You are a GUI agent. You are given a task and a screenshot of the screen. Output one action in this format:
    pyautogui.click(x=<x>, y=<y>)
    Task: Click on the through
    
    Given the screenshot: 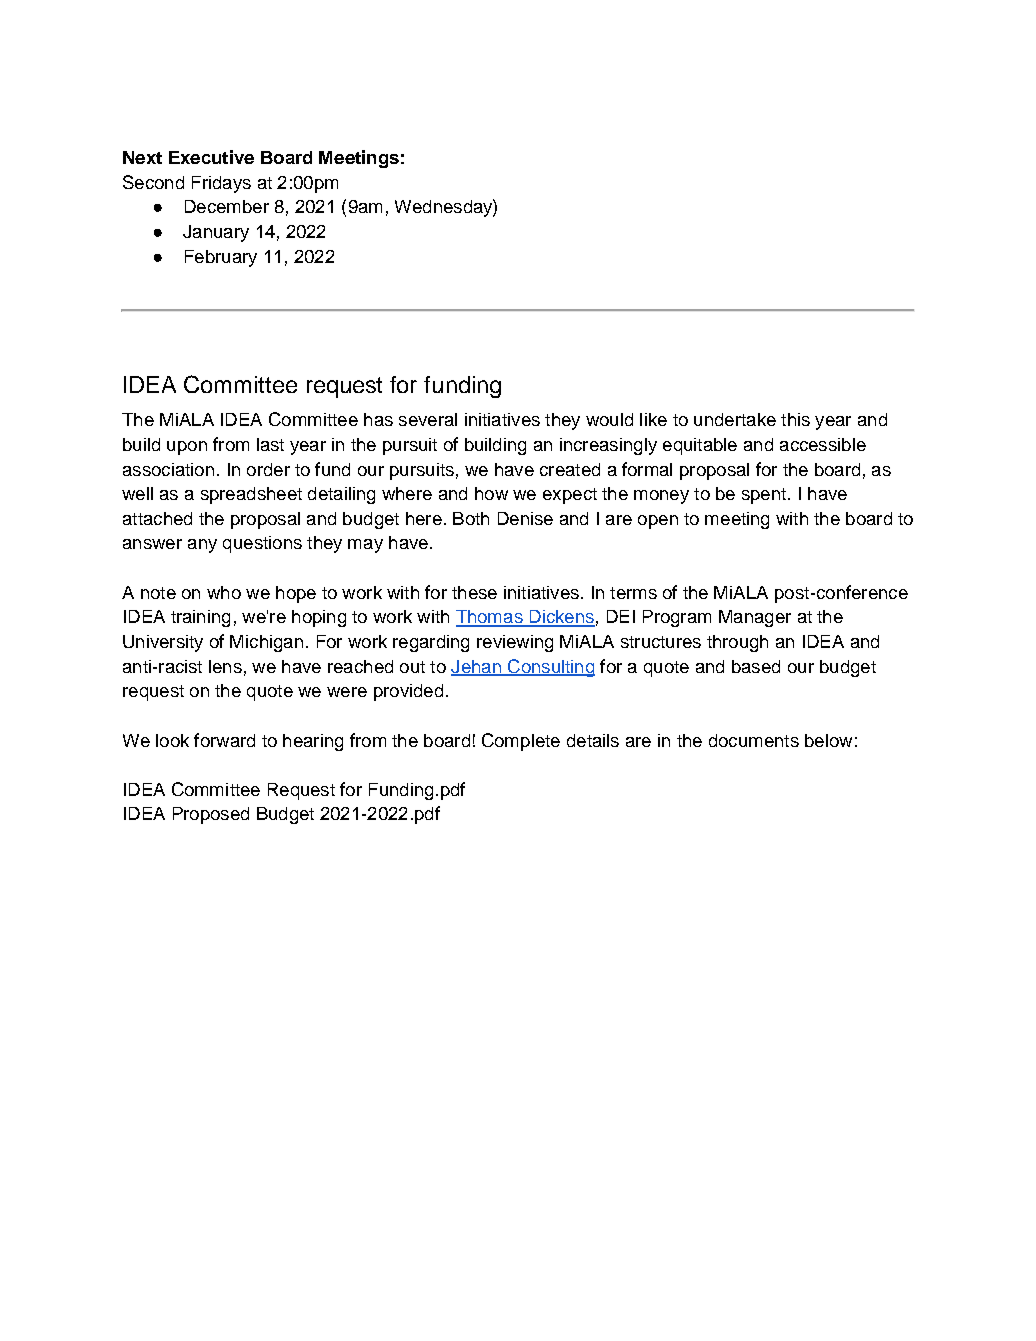 What is the action you would take?
    pyautogui.click(x=737, y=643)
